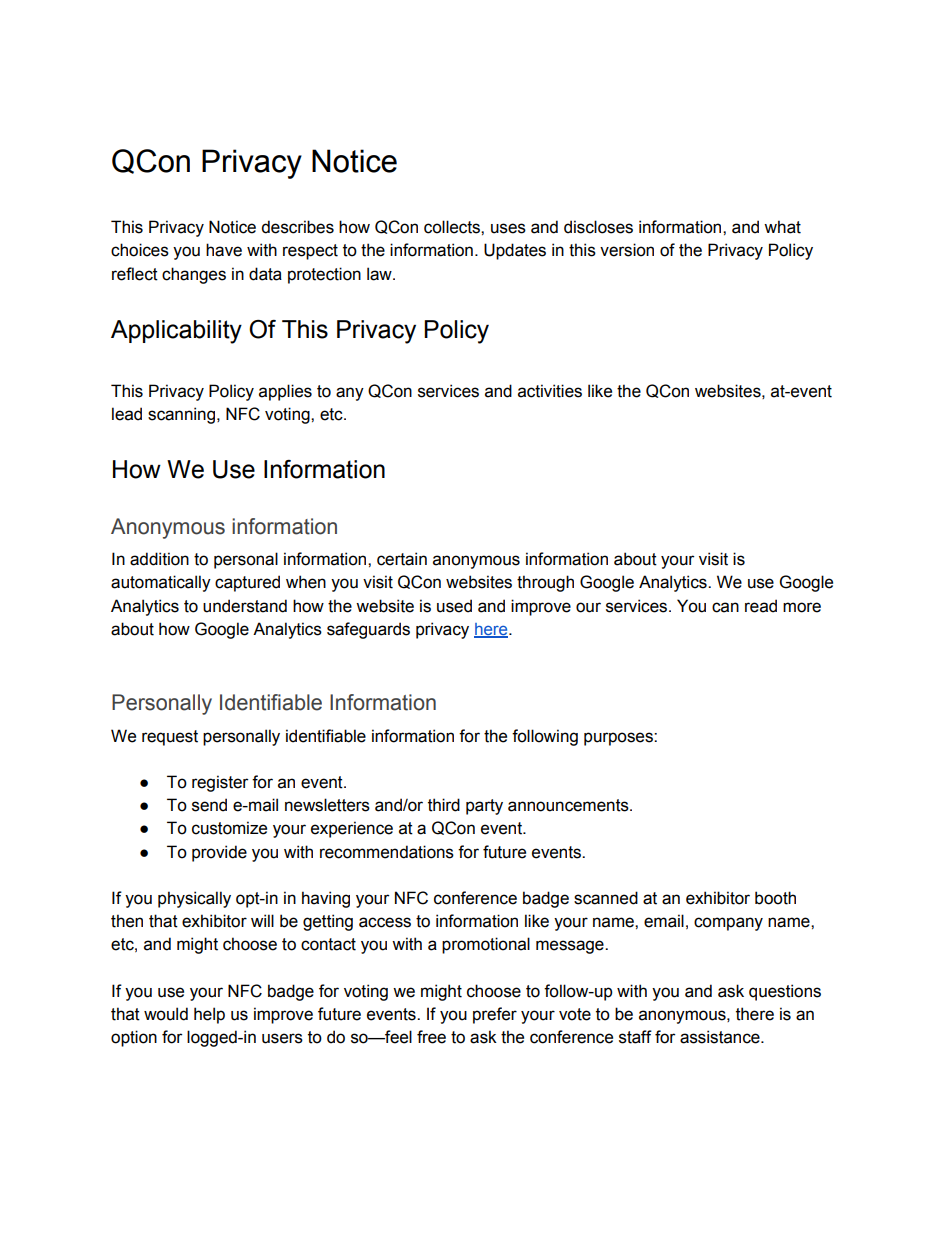 The width and height of the document is (952, 1233). I want to click on collects, so click(453, 227).
